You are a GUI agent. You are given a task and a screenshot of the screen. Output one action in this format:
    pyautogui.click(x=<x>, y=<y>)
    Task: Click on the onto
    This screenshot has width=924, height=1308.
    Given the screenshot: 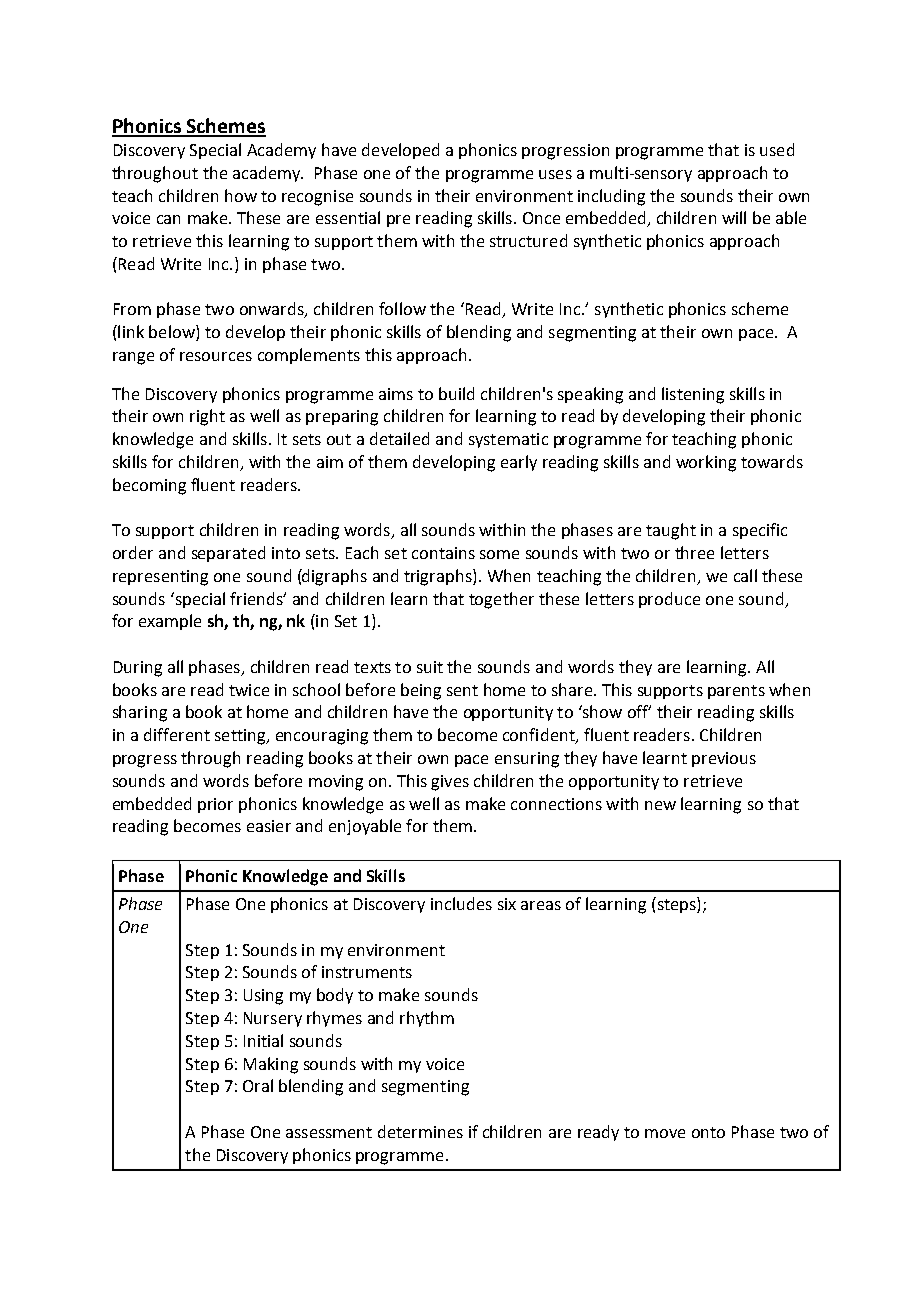 What is the action you would take?
    pyautogui.click(x=708, y=1132)
